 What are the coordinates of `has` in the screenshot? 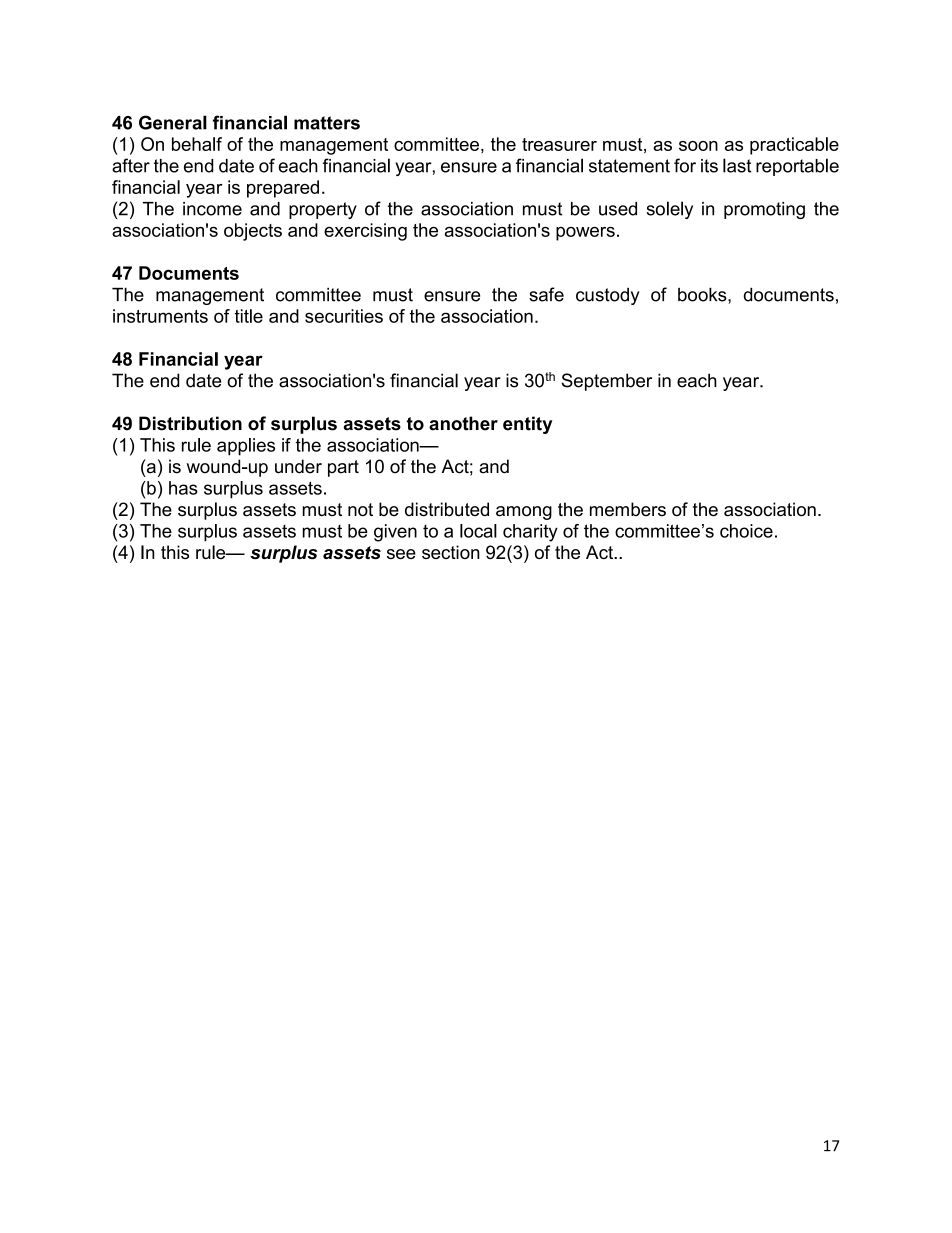 It's located at (183, 488).
